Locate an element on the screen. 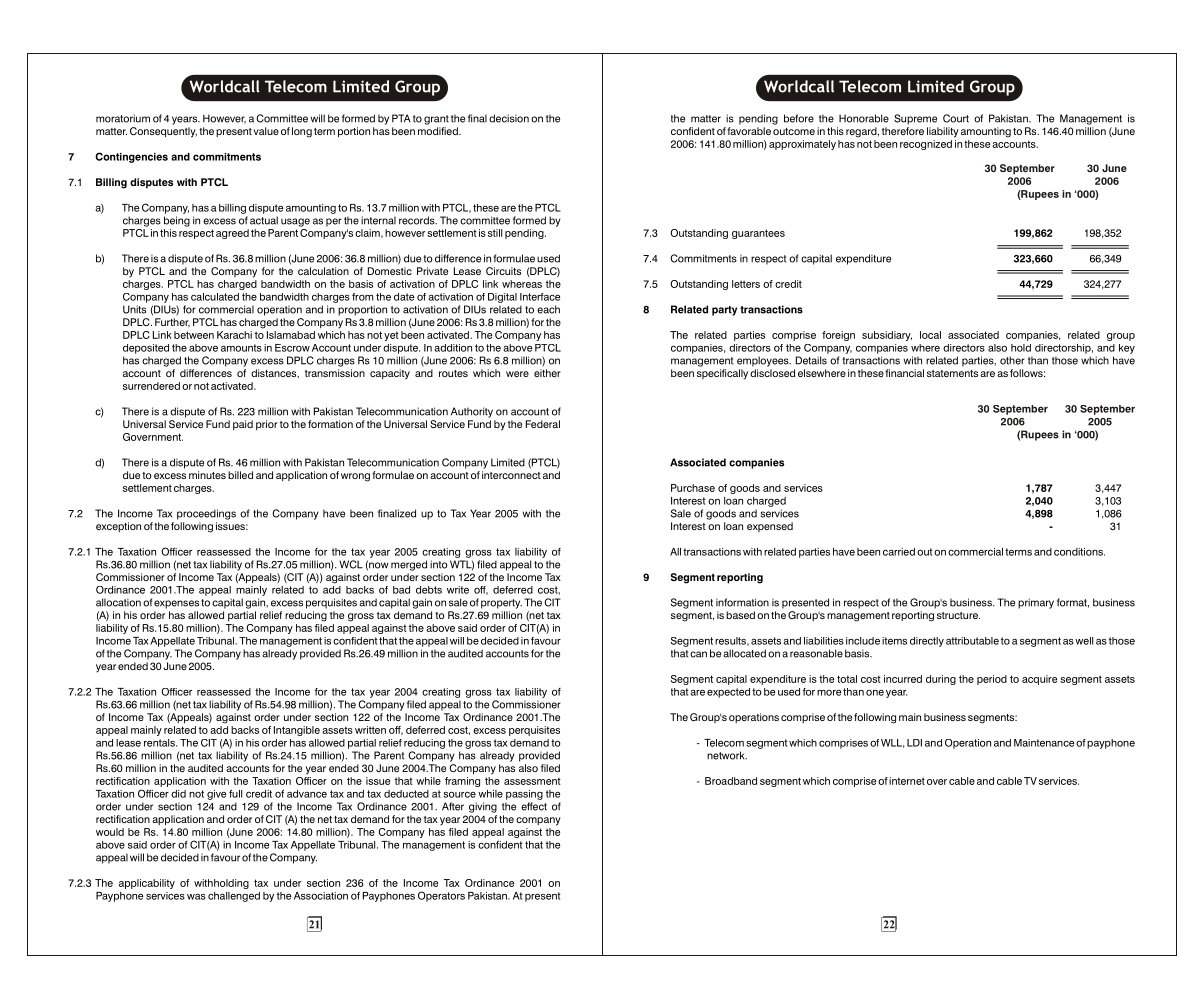 This screenshot has height=984, width=1204. Court is located at coordinates (956, 118).
